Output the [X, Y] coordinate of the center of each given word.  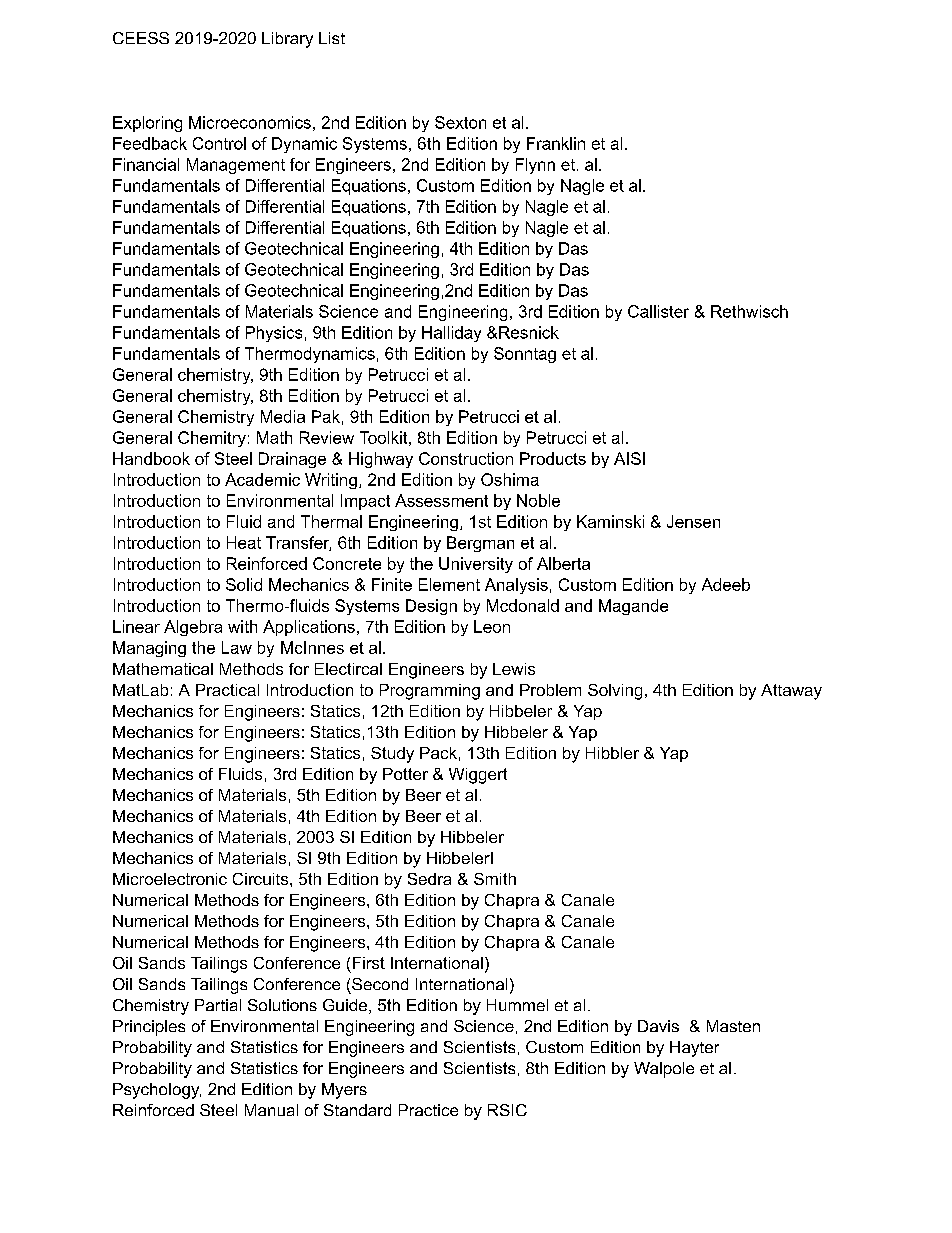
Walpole [664, 1070]
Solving [615, 692]
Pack [438, 753]
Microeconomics [250, 122]
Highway [381, 460]
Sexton [460, 122]
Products [553, 458]
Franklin [556, 143]
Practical [227, 690]
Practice [428, 1110]
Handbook [151, 458]
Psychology [157, 1091]
